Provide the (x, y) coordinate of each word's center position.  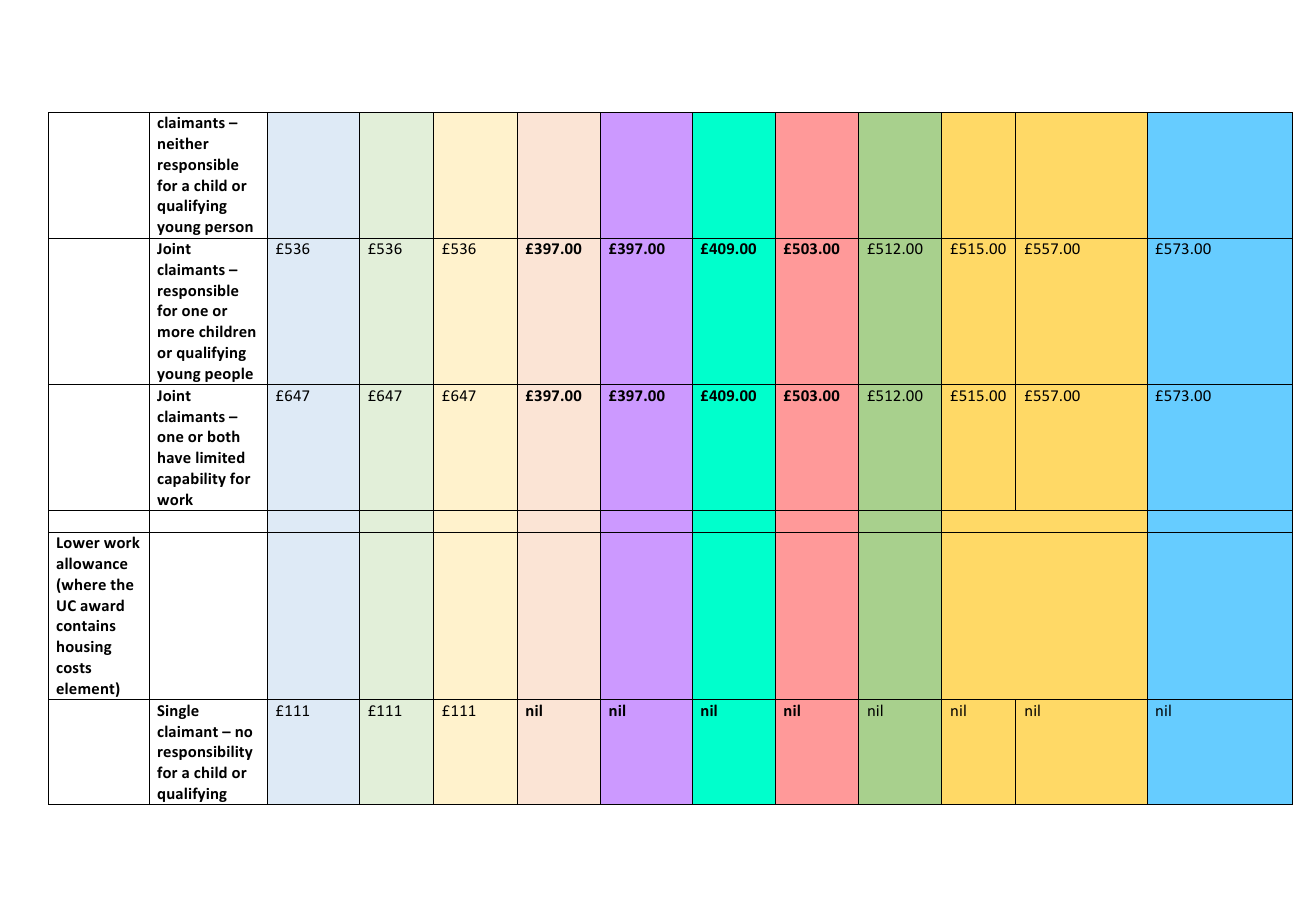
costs (73, 668)
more (176, 333)
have (174, 457)
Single (178, 711)
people (229, 376)
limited (220, 457)
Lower (78, 542)
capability (191, 479)
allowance (92, 563)
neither (183, 143)
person (229, 229)
